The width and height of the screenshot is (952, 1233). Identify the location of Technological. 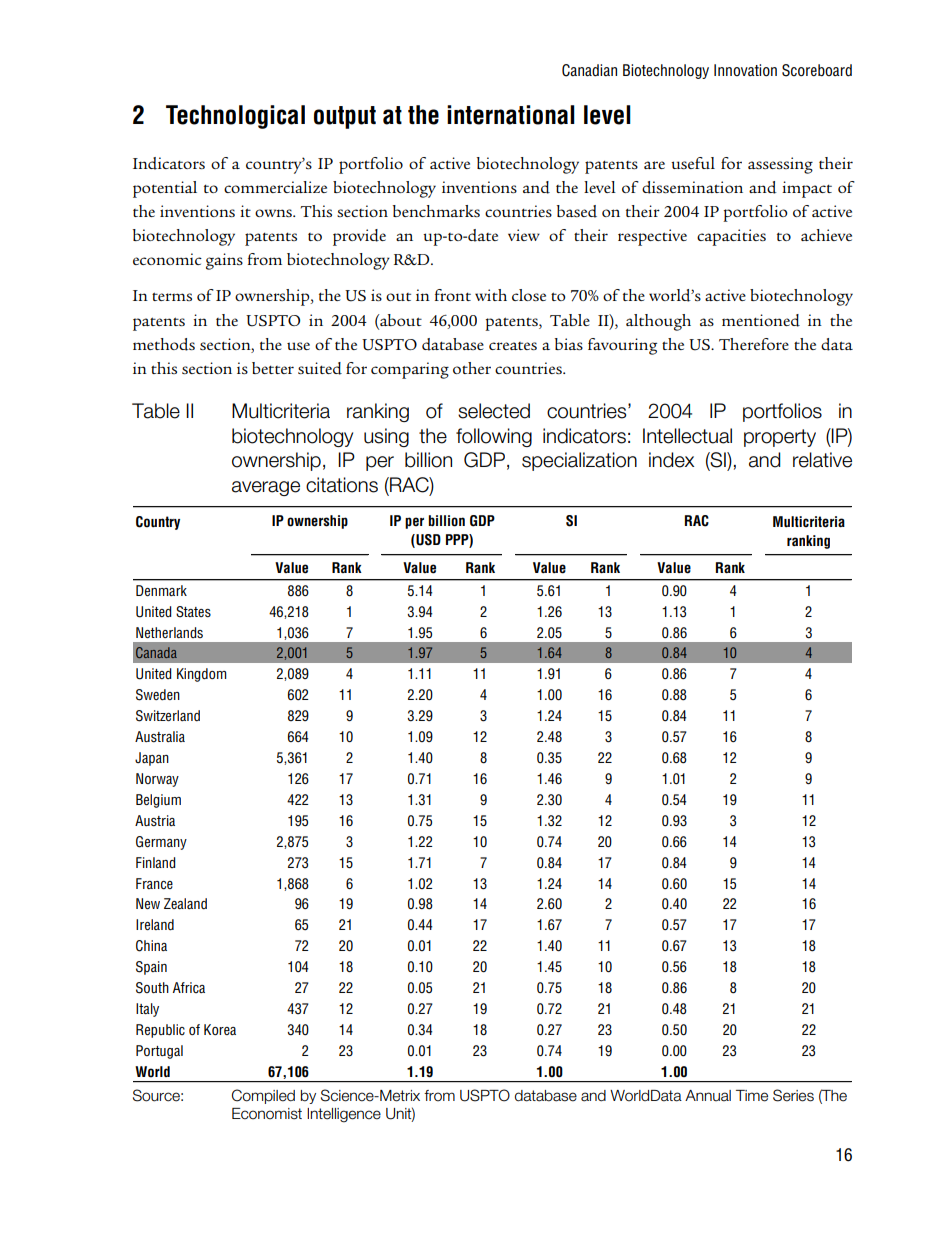
(235, 117).
